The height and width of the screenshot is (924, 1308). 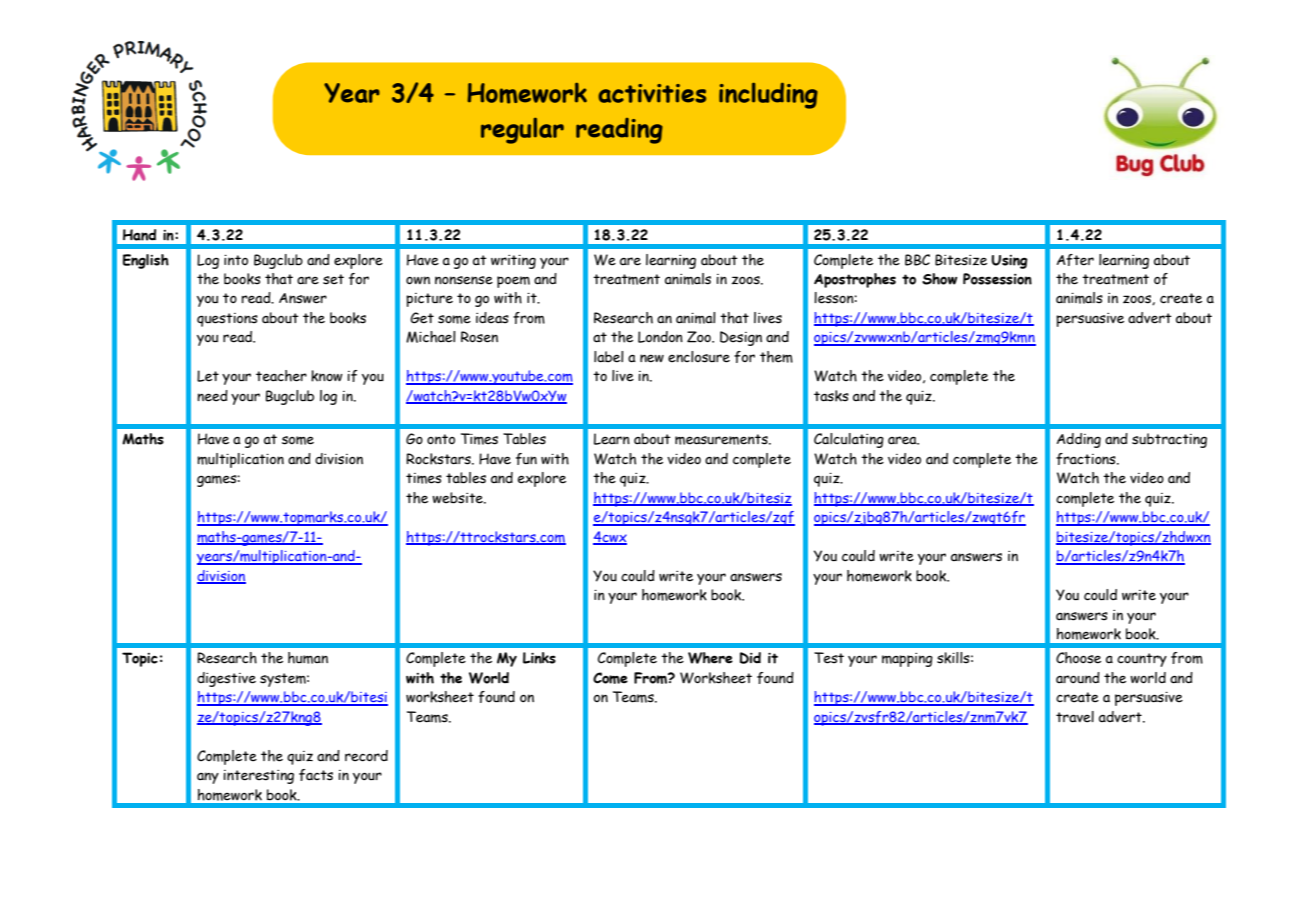 What do you see at coordinates (1079, 440) in the screenshot?
I see `Adding` at bounding box center [1079, 440].
